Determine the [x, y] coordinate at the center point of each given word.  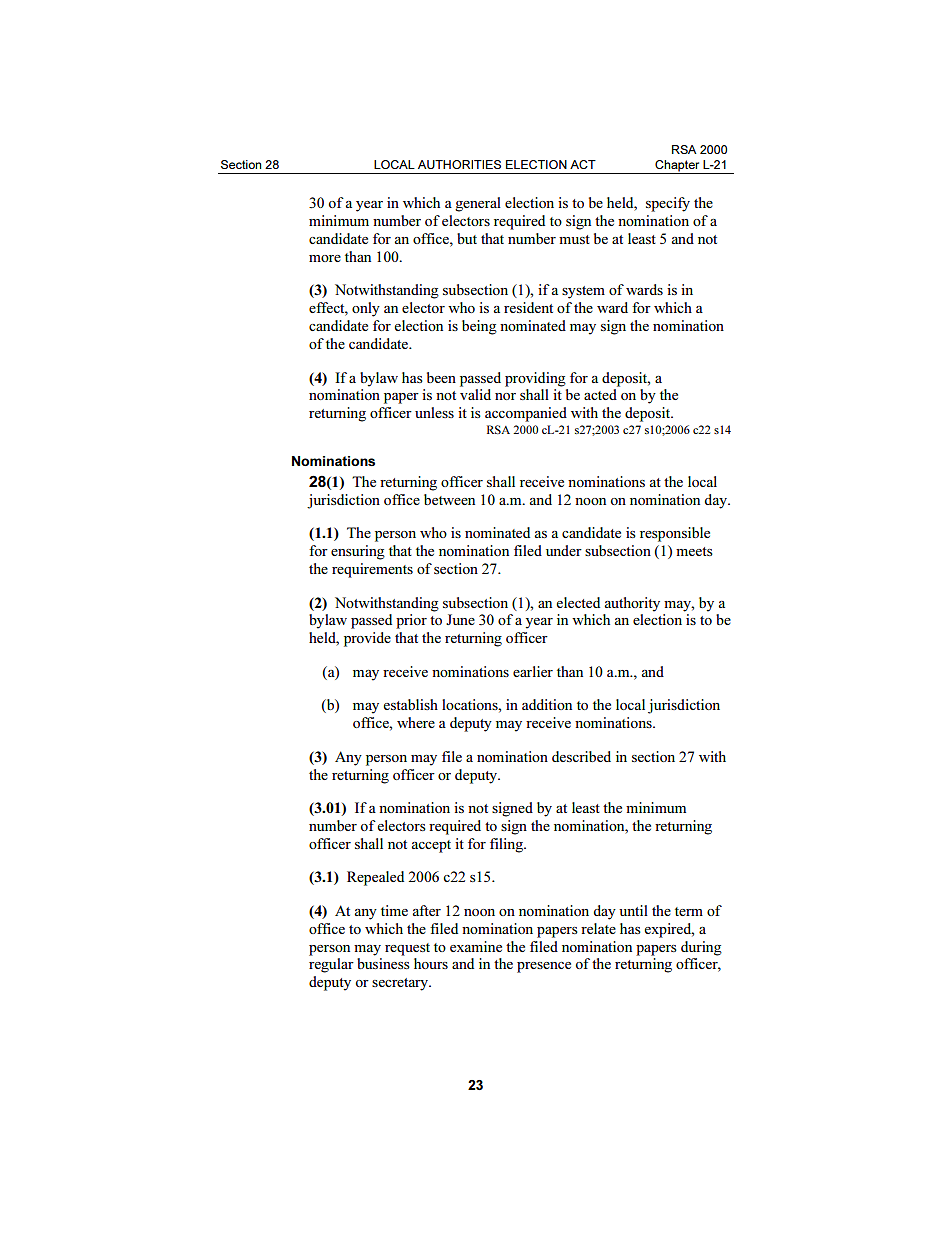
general [478, 204]
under [564, 550]
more [325, 258]
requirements [372, 570]
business [383, 963]
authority [632, 604]
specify [668, 204]
